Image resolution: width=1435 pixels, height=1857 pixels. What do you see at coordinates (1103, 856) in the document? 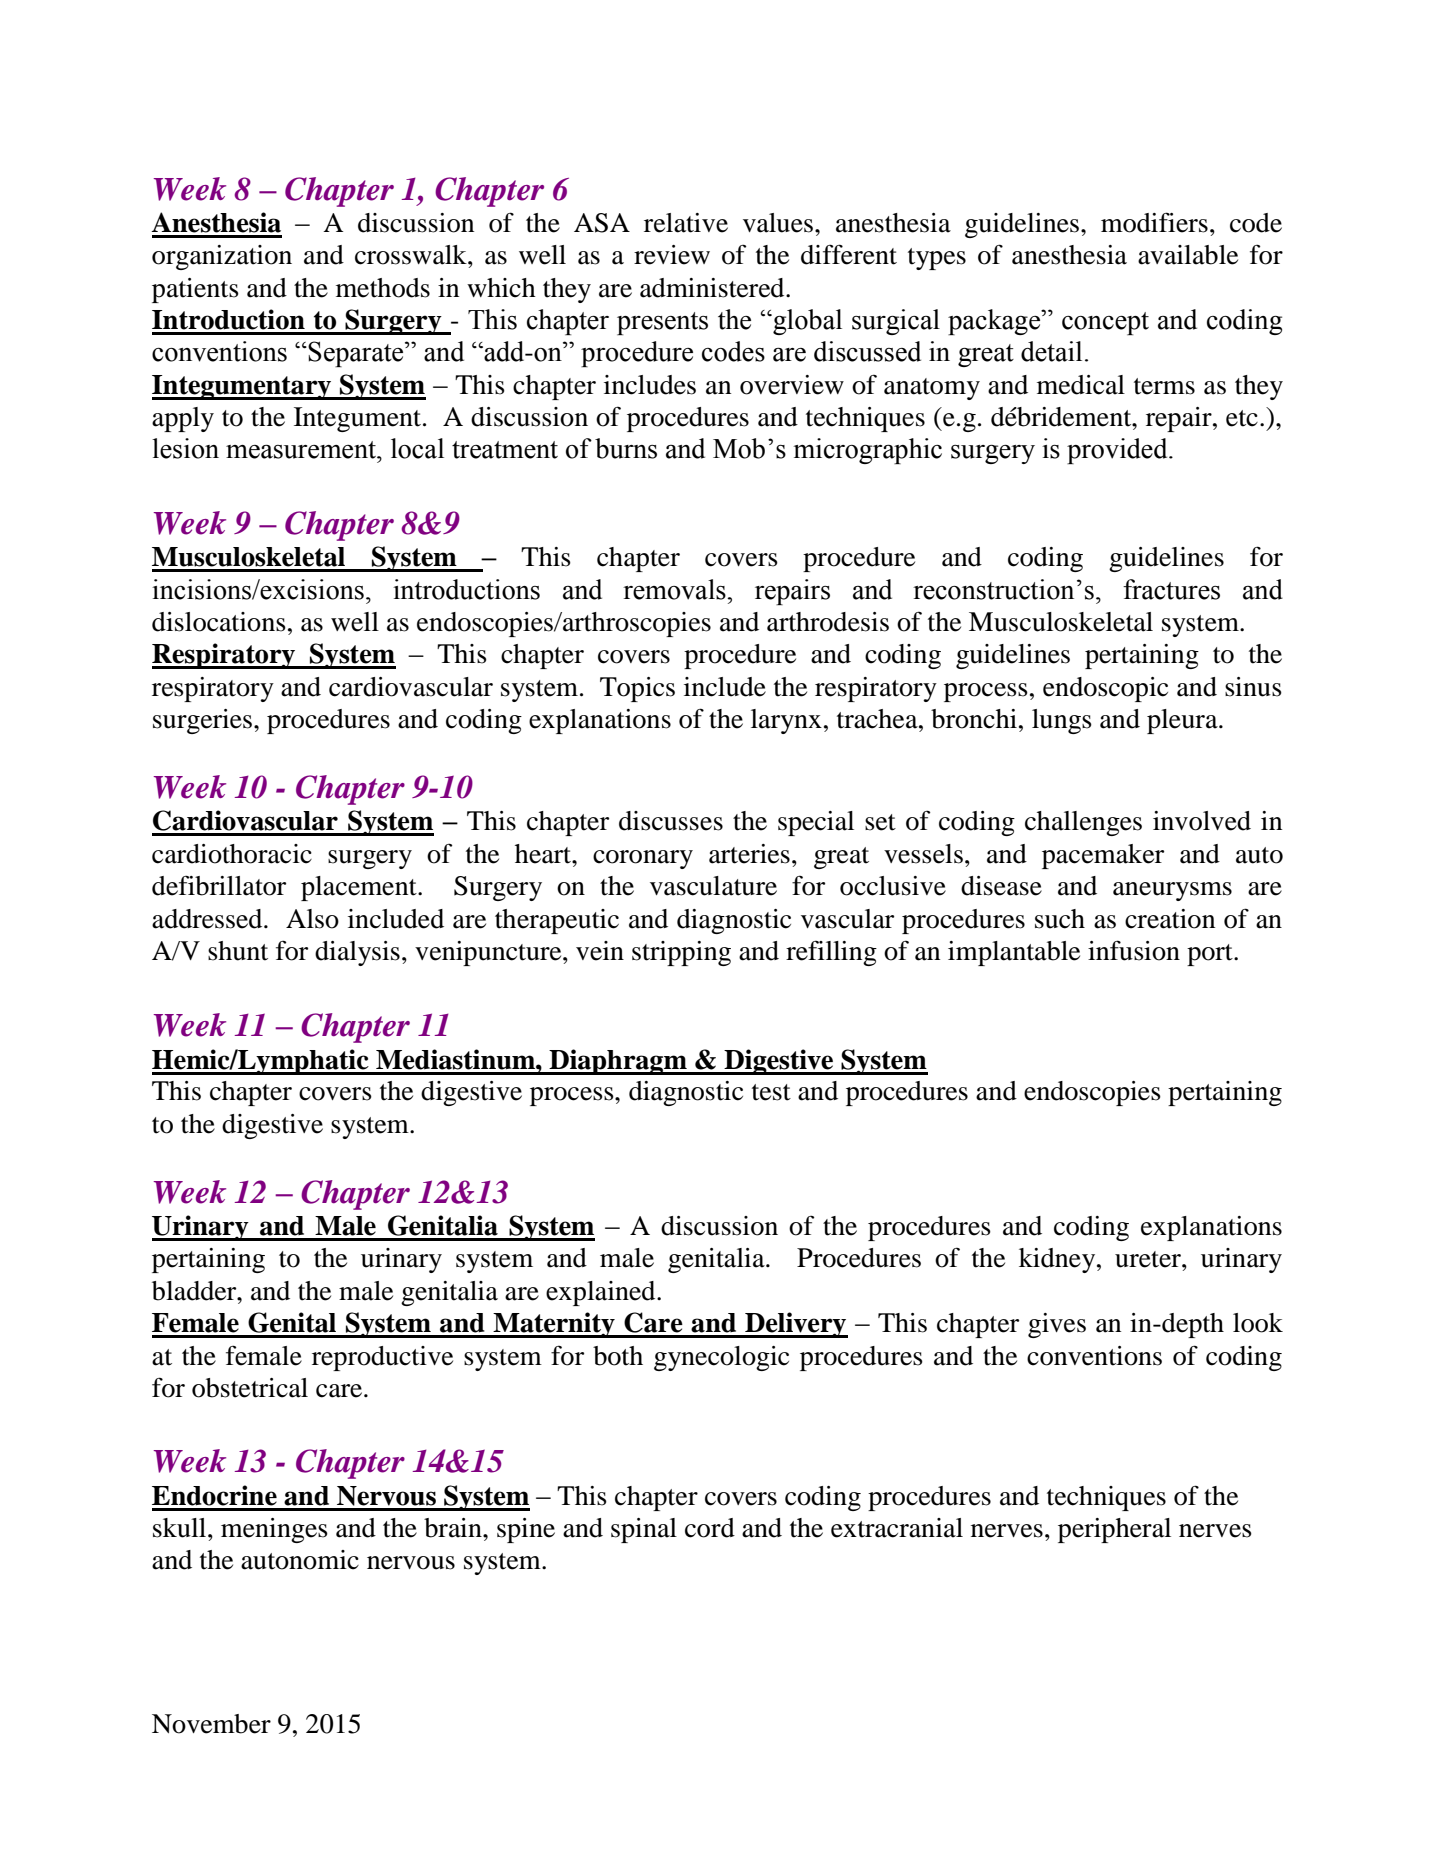
I see `pacemaker` at bounding box center [1103, 856].
